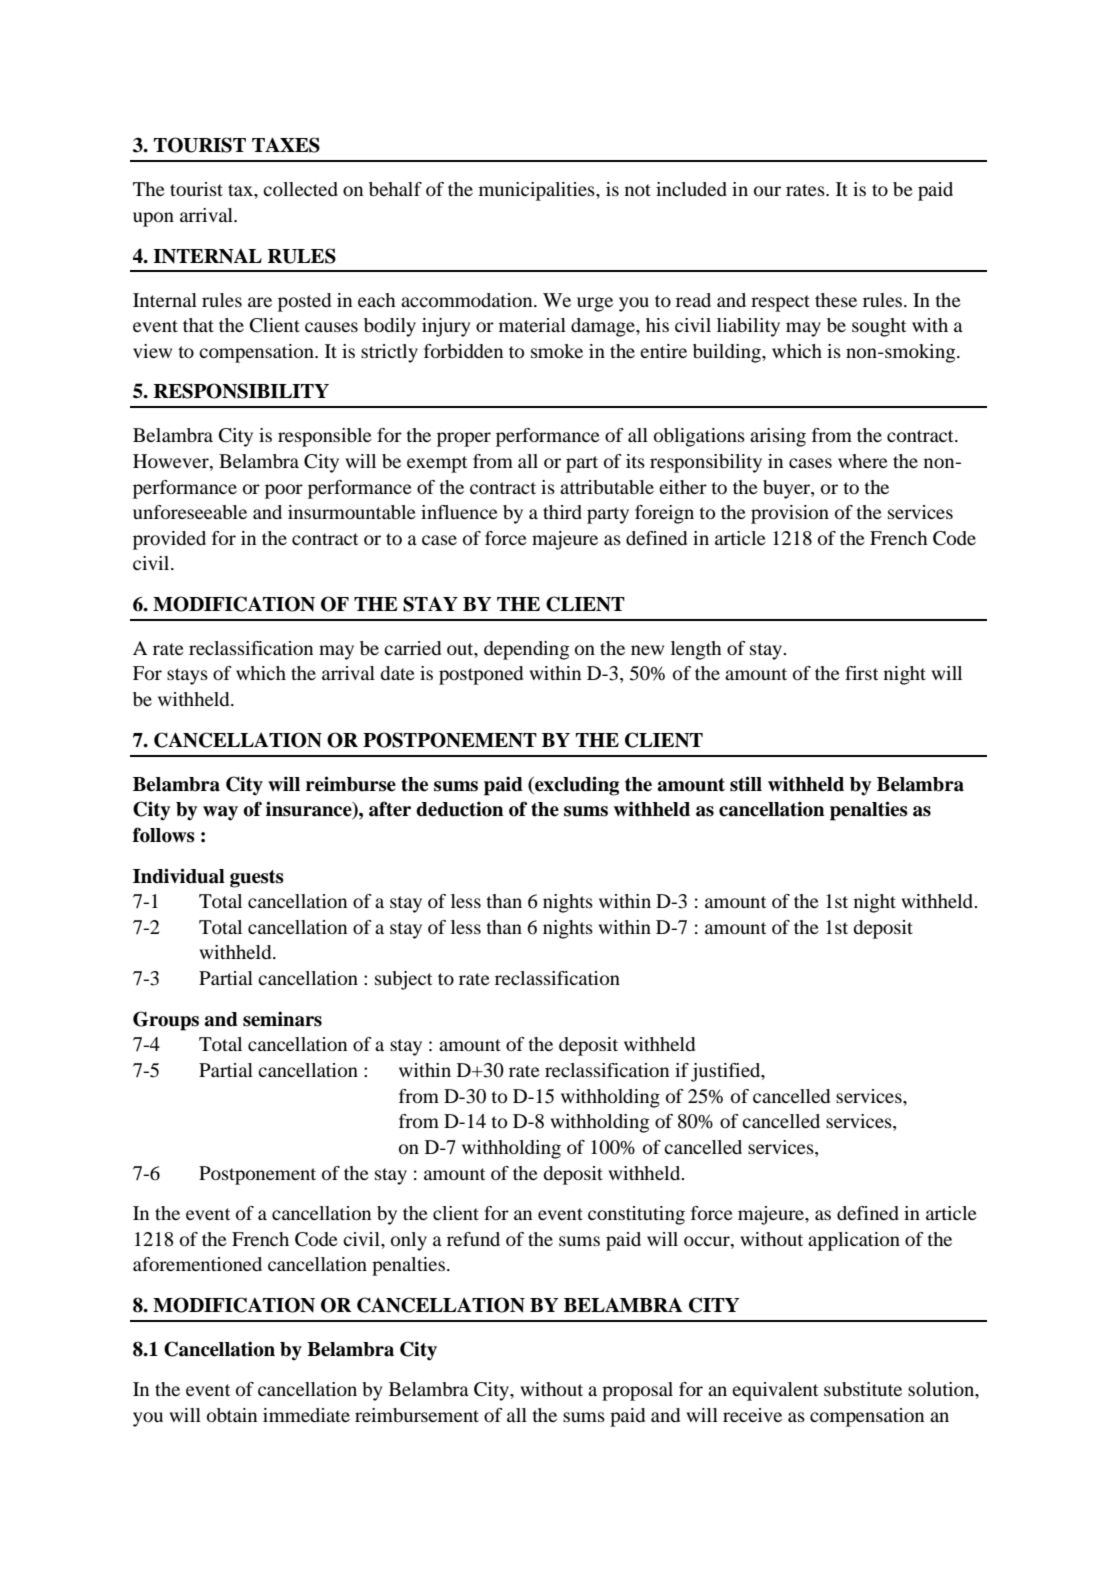 The width and height of the screenshot is (1117, 1580). What do you see at coordinates (538, 191) in the screenshot?
I see `municipalities` at bounding box center [538, 191].
